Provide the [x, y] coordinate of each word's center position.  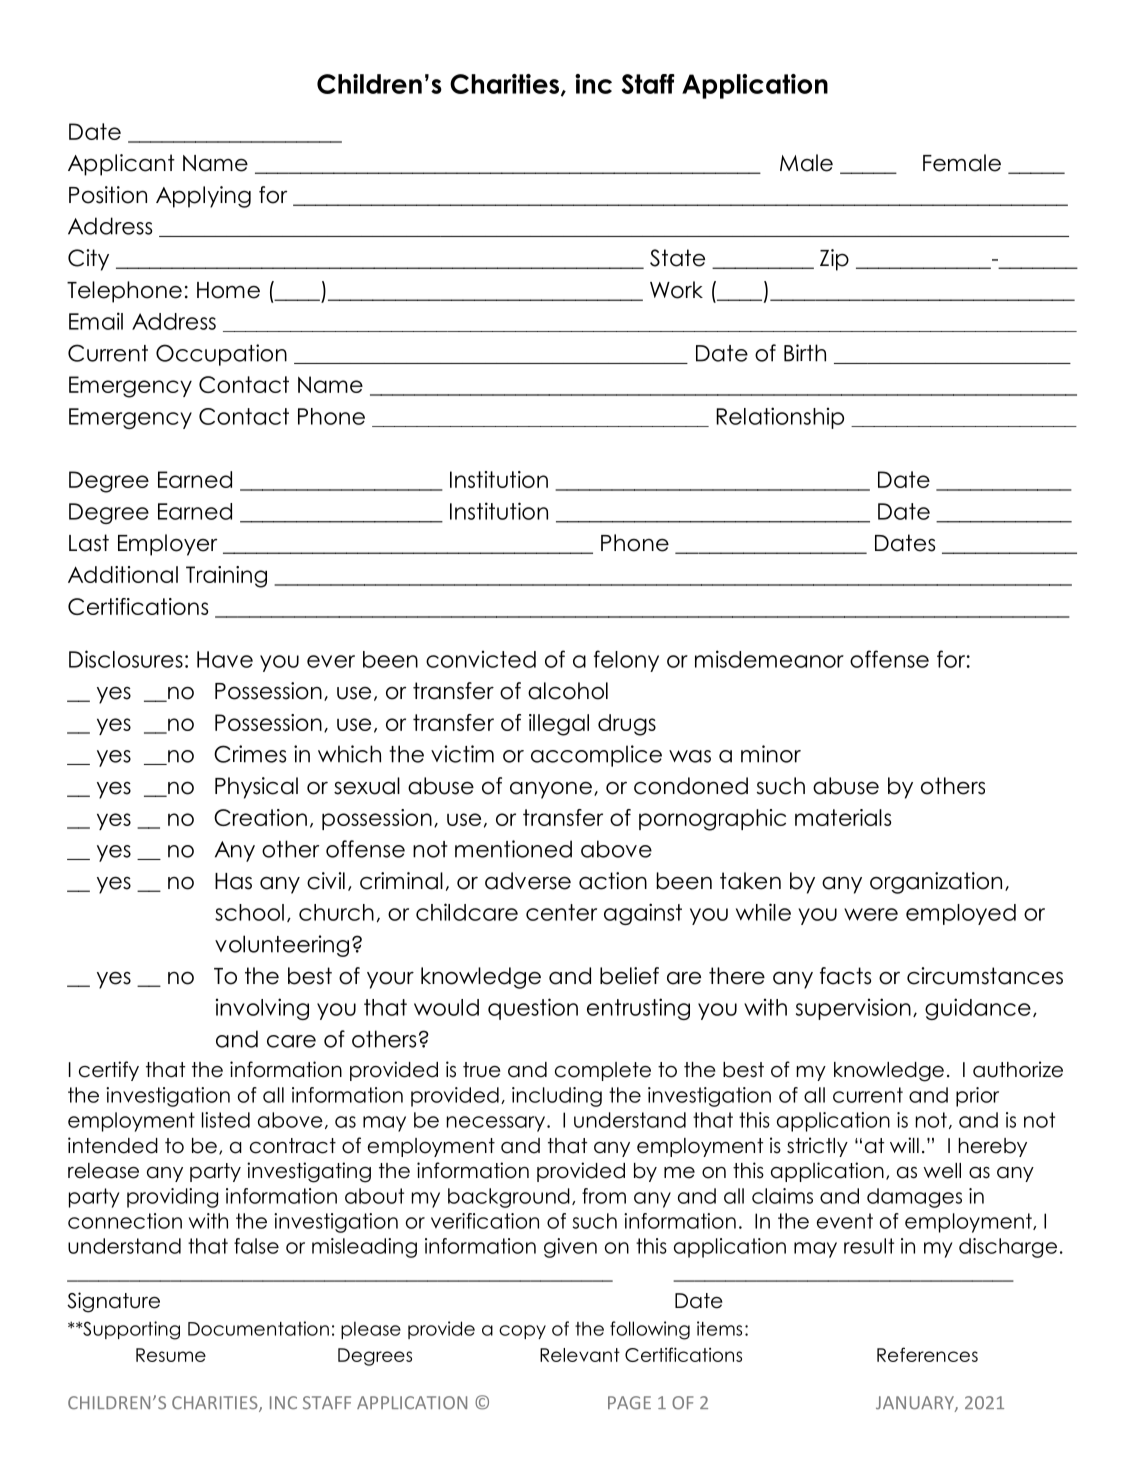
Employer [167, 545]
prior [977, 1097]
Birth [805, 353]
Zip [834, 260]
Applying [203, 197]
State [677, 258]
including [557, 1097]
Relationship [780, 418]
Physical [256, 788]
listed [226, 1120]
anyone [551, 790]
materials [843, 817]
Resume [171, 1355]
